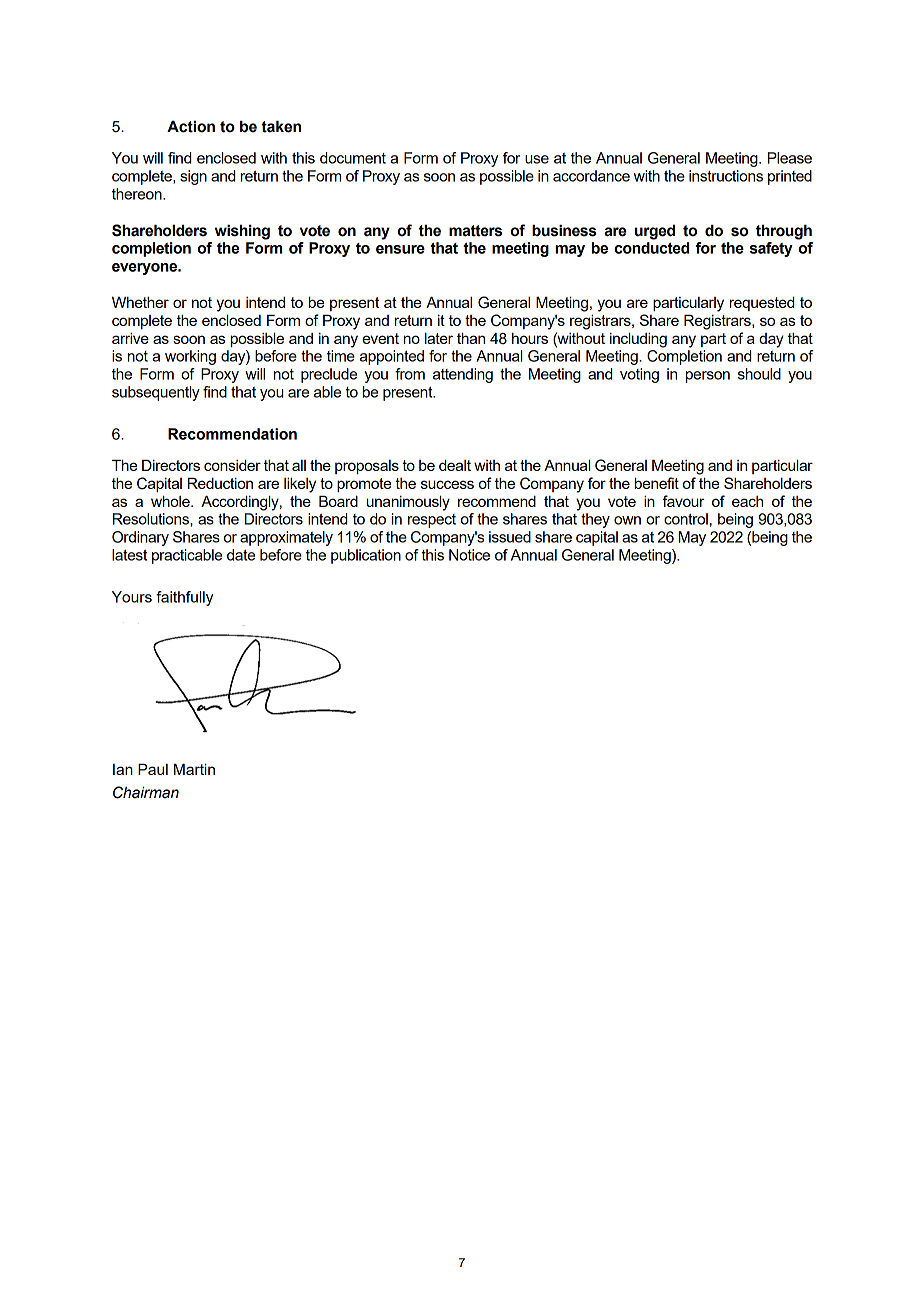 This screenshot has height=1307, width=924. Describe the element at coordinates (455, 465) in the screenshot. I see `dealt` at that location.
